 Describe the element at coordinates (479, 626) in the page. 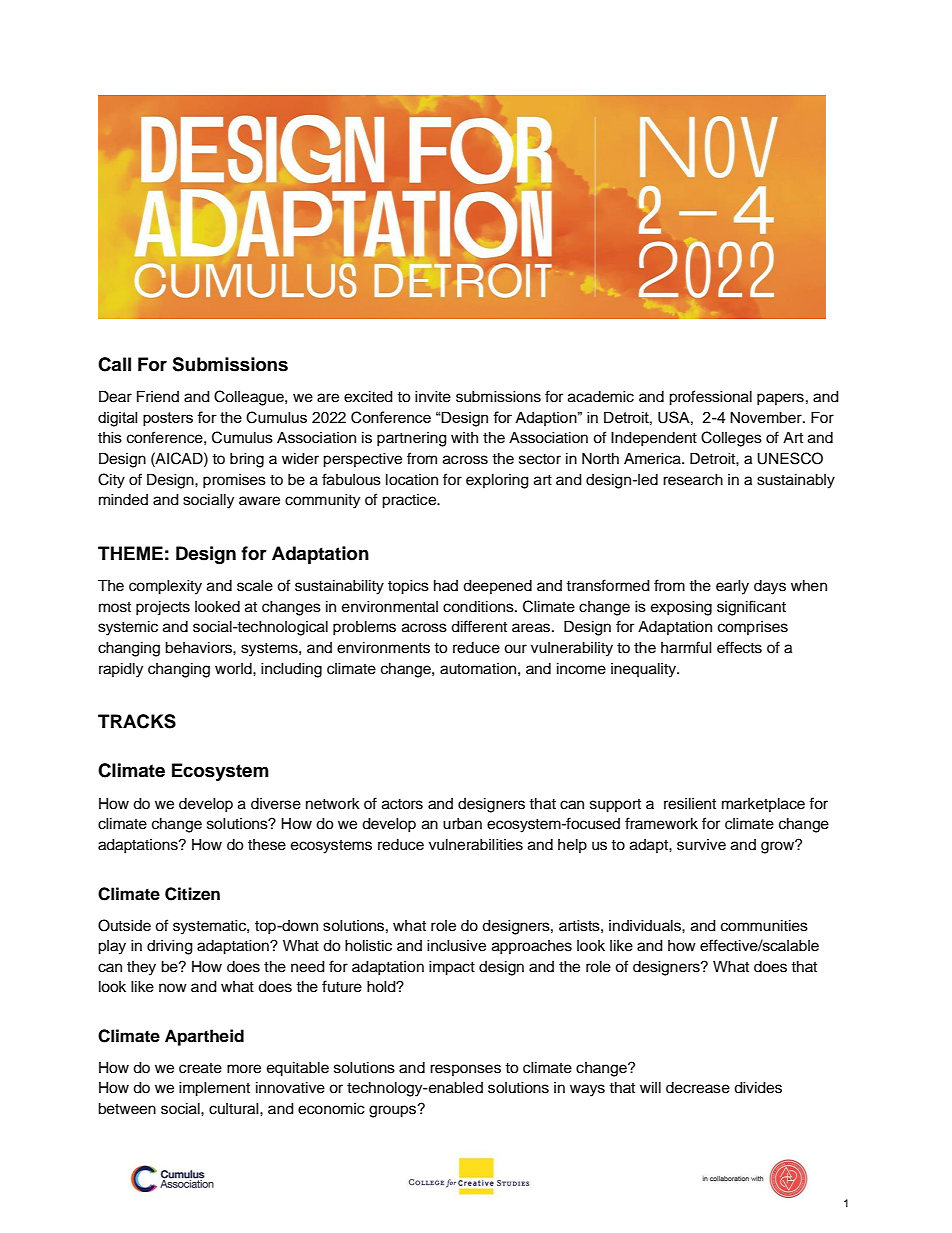

I see `different` at that location.
